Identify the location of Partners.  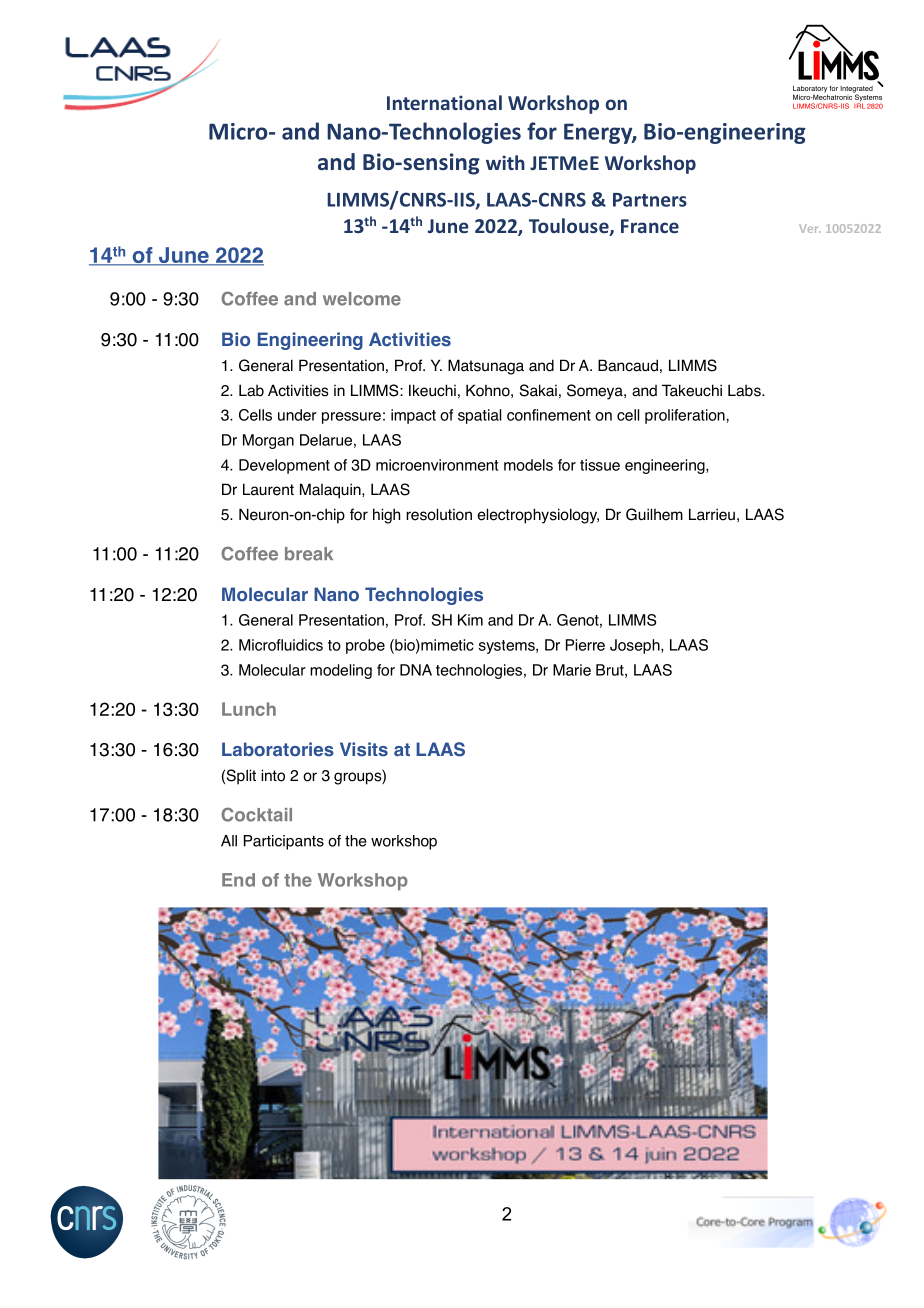
(650, 200).
